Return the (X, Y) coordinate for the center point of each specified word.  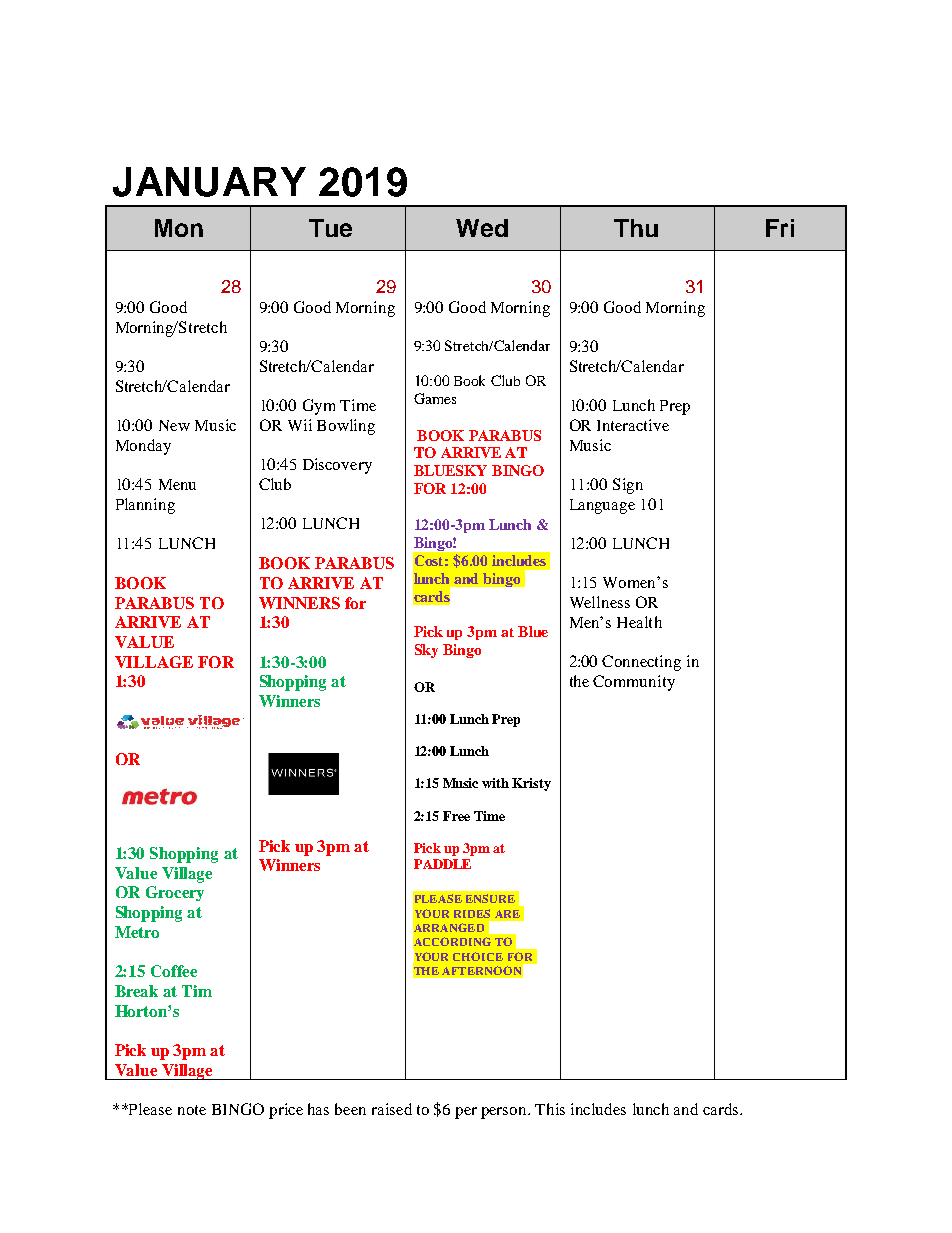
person (505, 1113)
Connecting (641, 663)
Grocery (175, 893)
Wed (482, 228)
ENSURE (490, 898)
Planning (145, 506)
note (192, 1110)
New (174, 425)
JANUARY (209, 182)
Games (435, 398)
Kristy (531, 784)
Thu (636, 228)
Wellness (600, 602)
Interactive (633, 425)
